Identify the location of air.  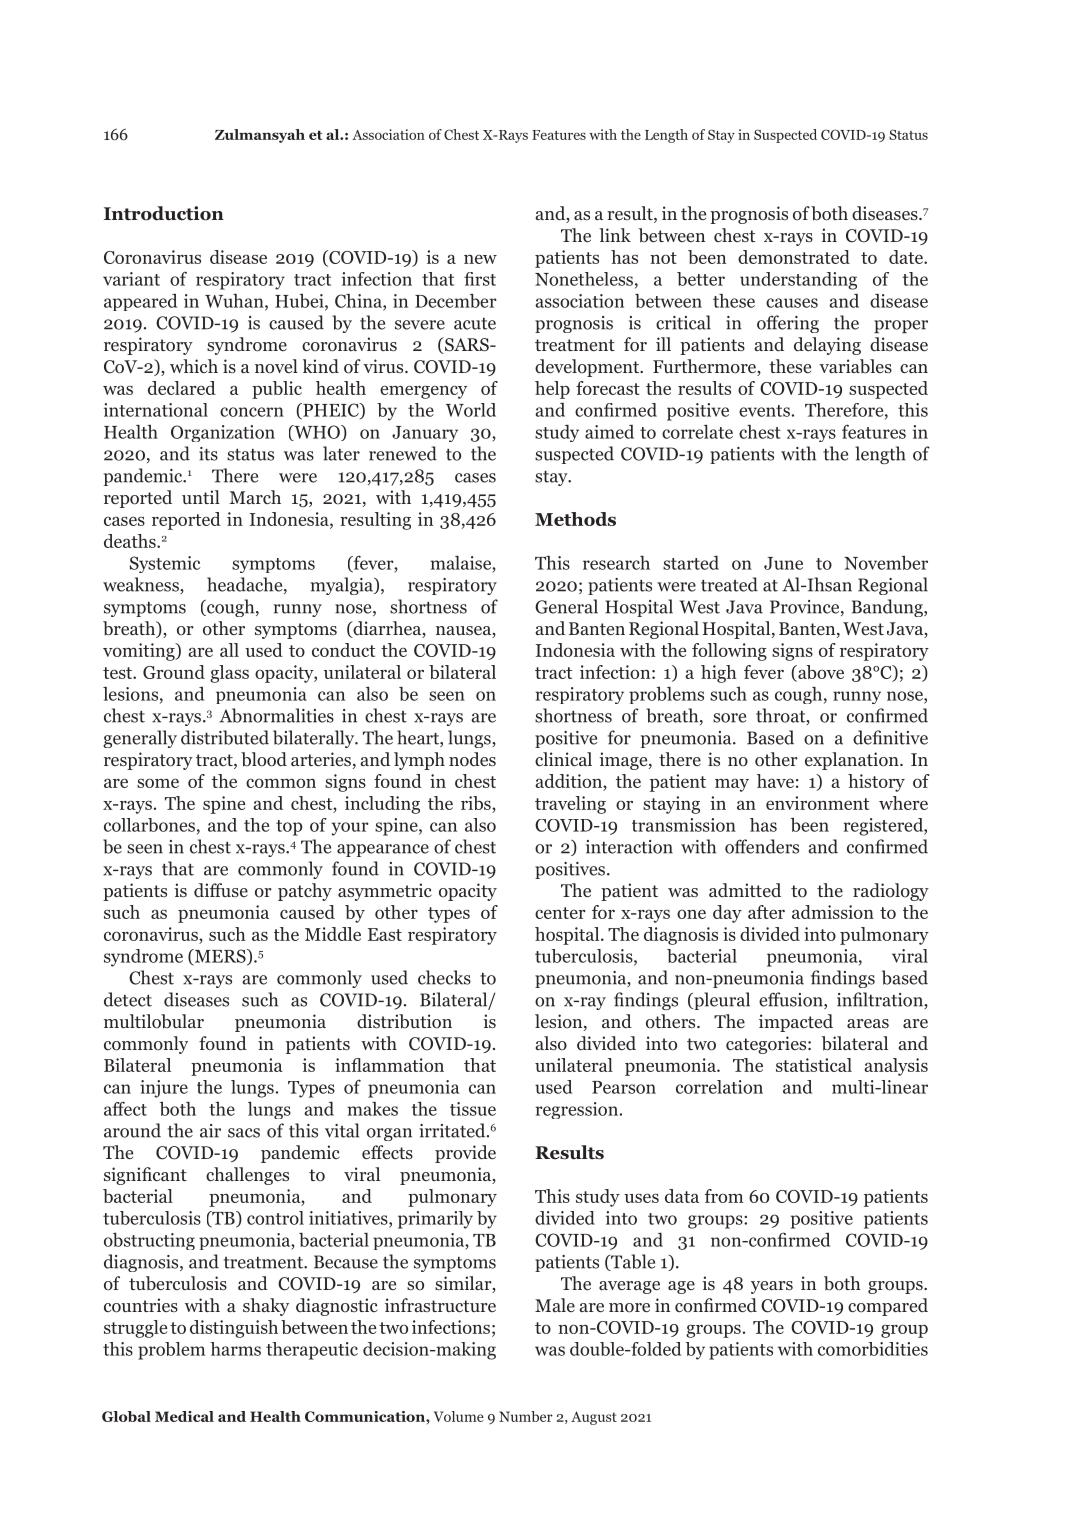
(210, 1131).
